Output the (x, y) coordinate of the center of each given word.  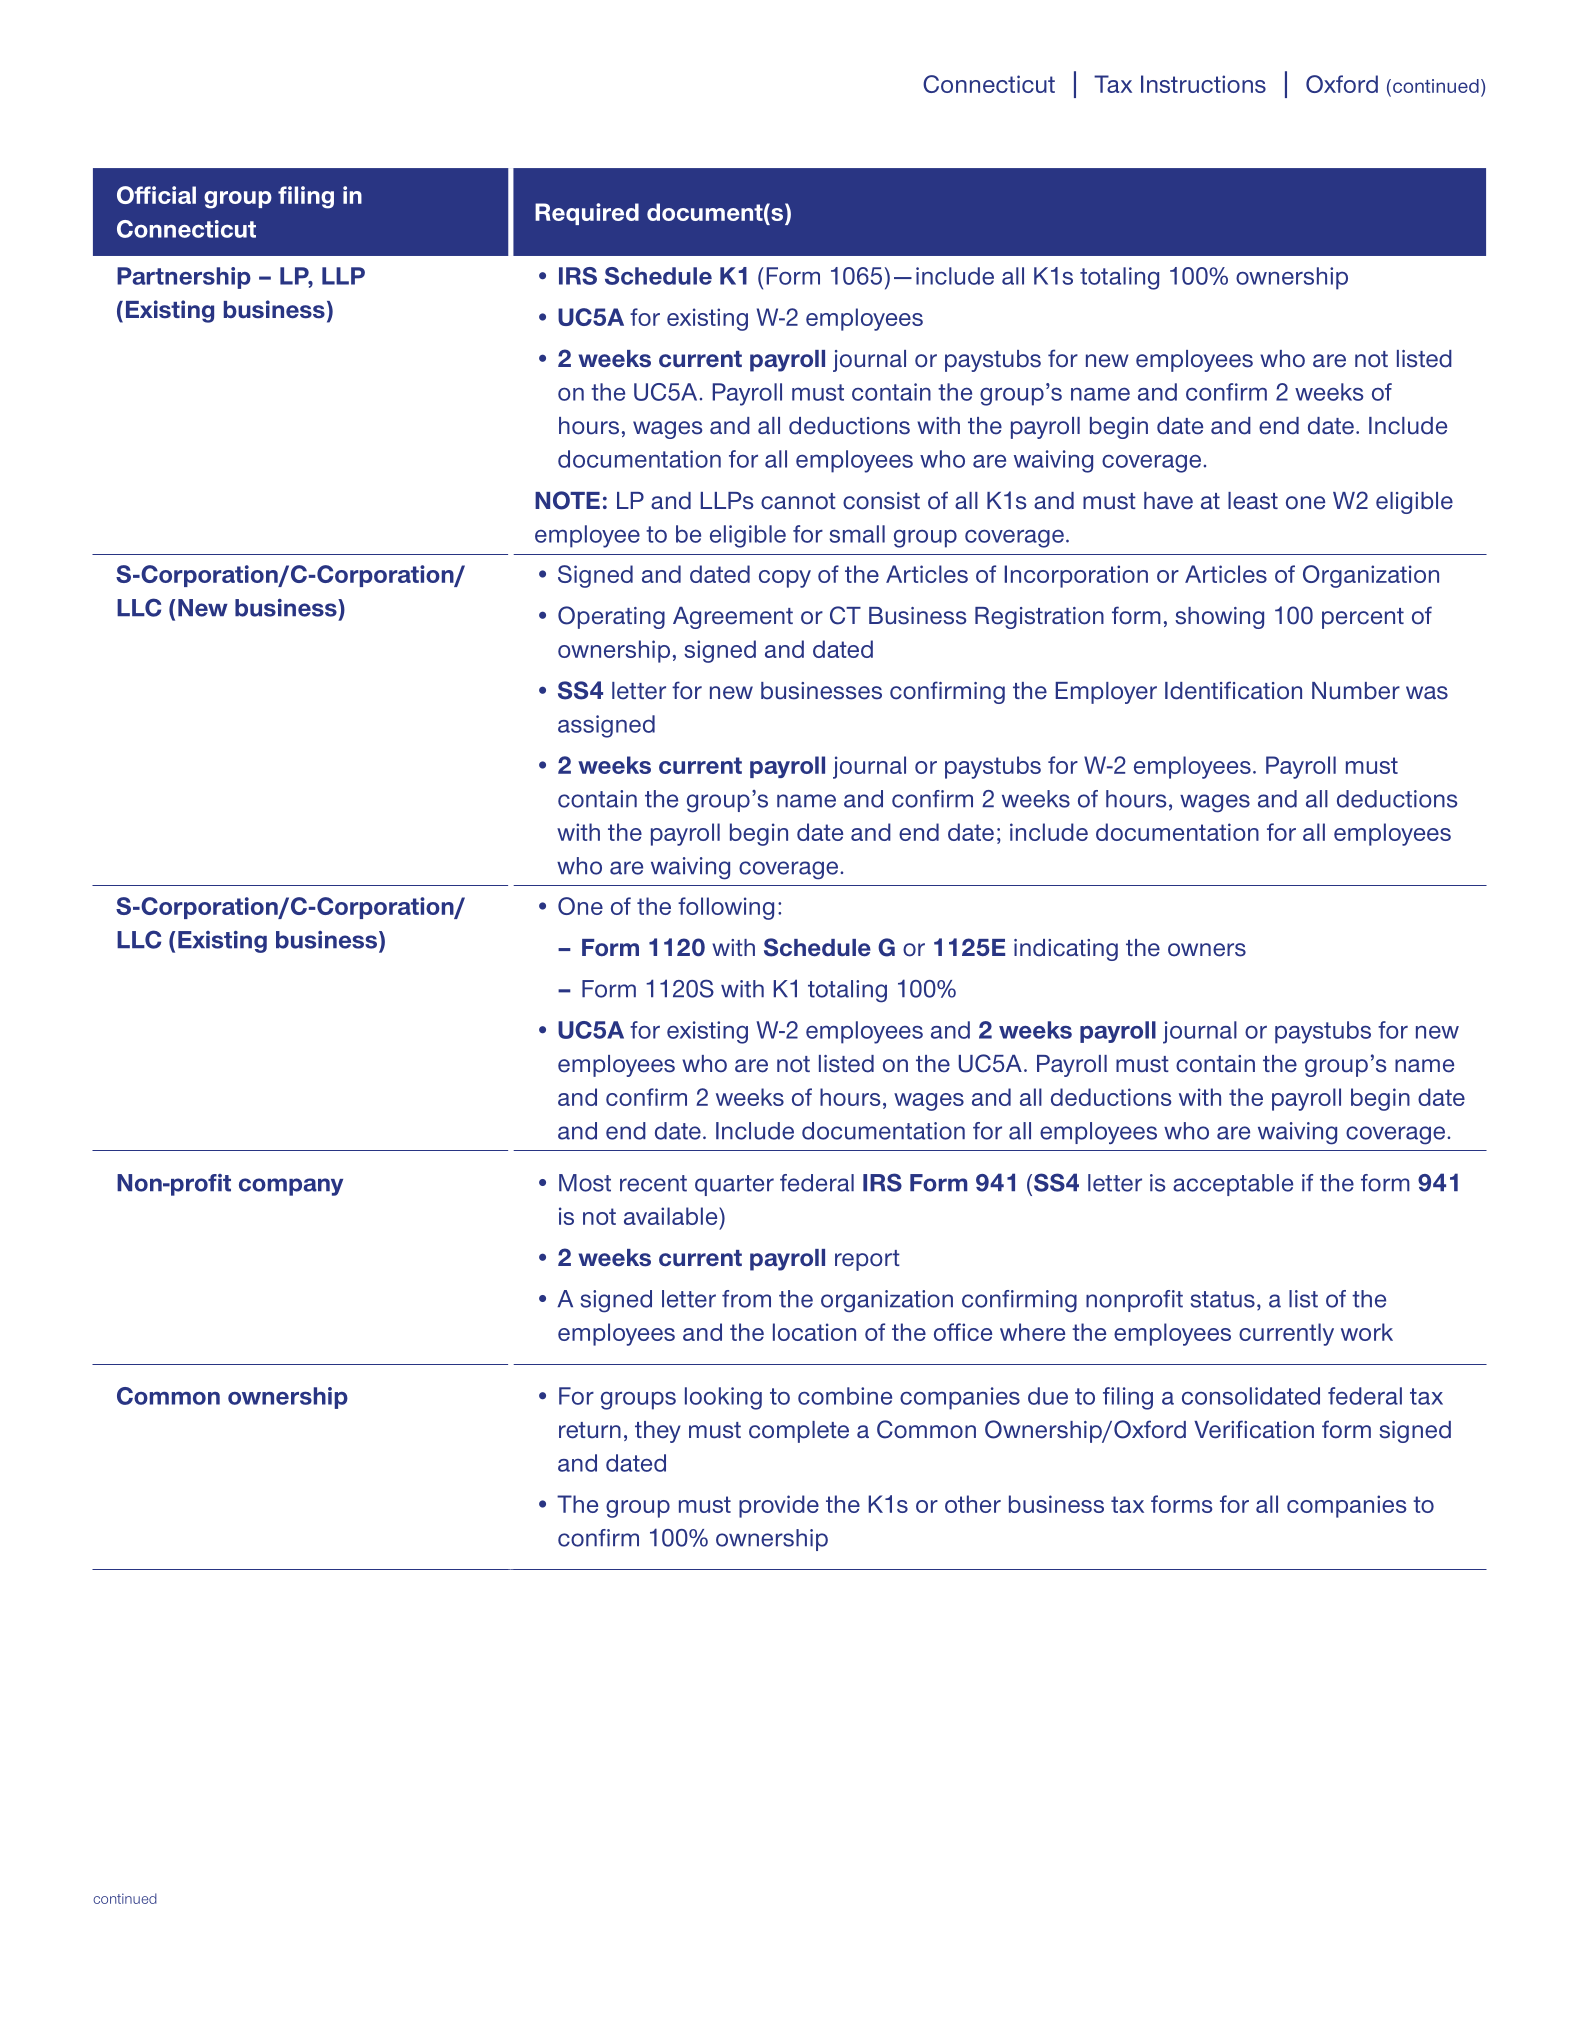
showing (1219, 618)
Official (156, 195)
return (590, 1430)
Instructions (1203, 84)
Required (587, 214)
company (291, 1187)
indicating (1066, 950)
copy (785, 579)
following (726, 908)
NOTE (567, 500)
